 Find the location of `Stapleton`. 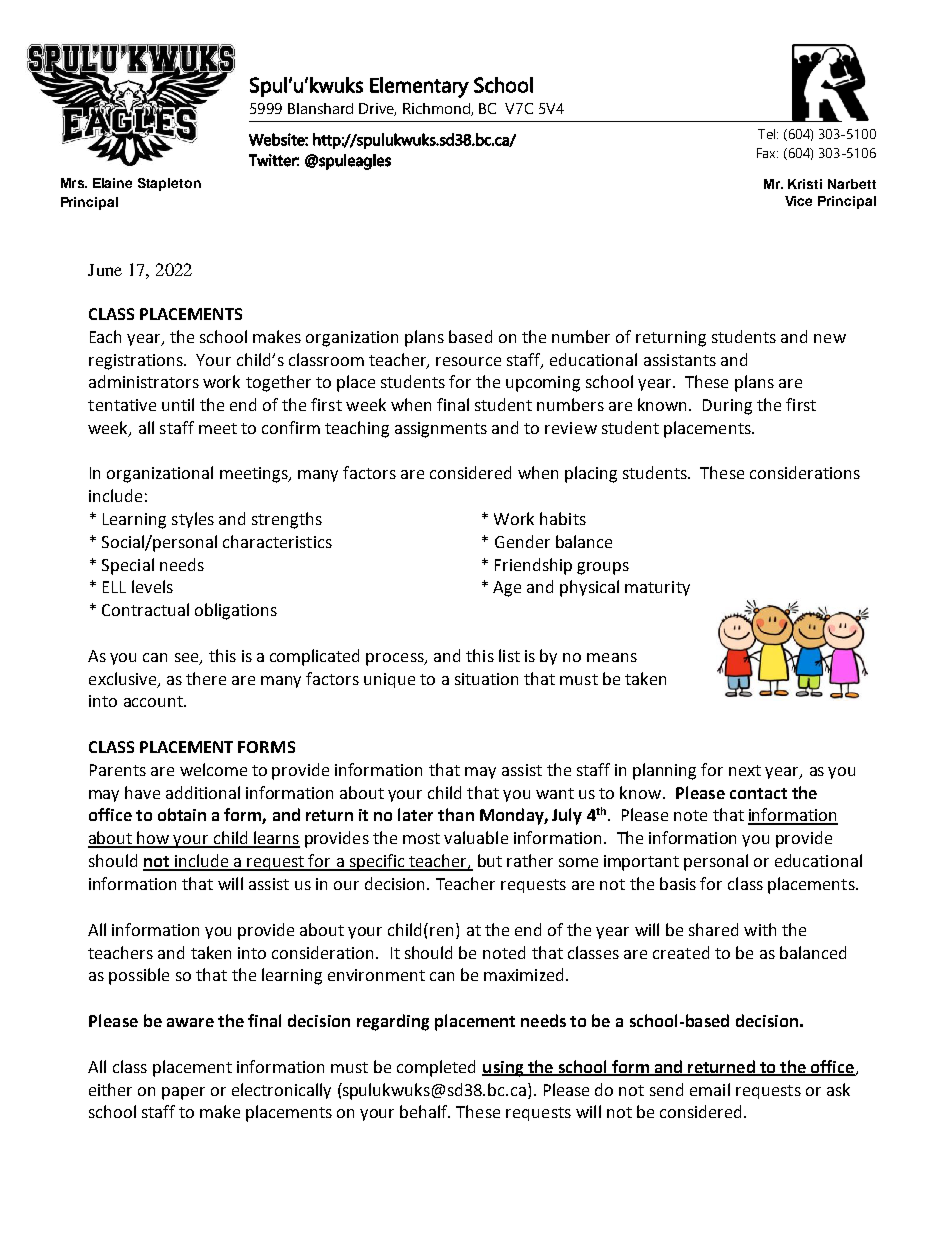

Stapleton is located at coordinates (169, 184).
